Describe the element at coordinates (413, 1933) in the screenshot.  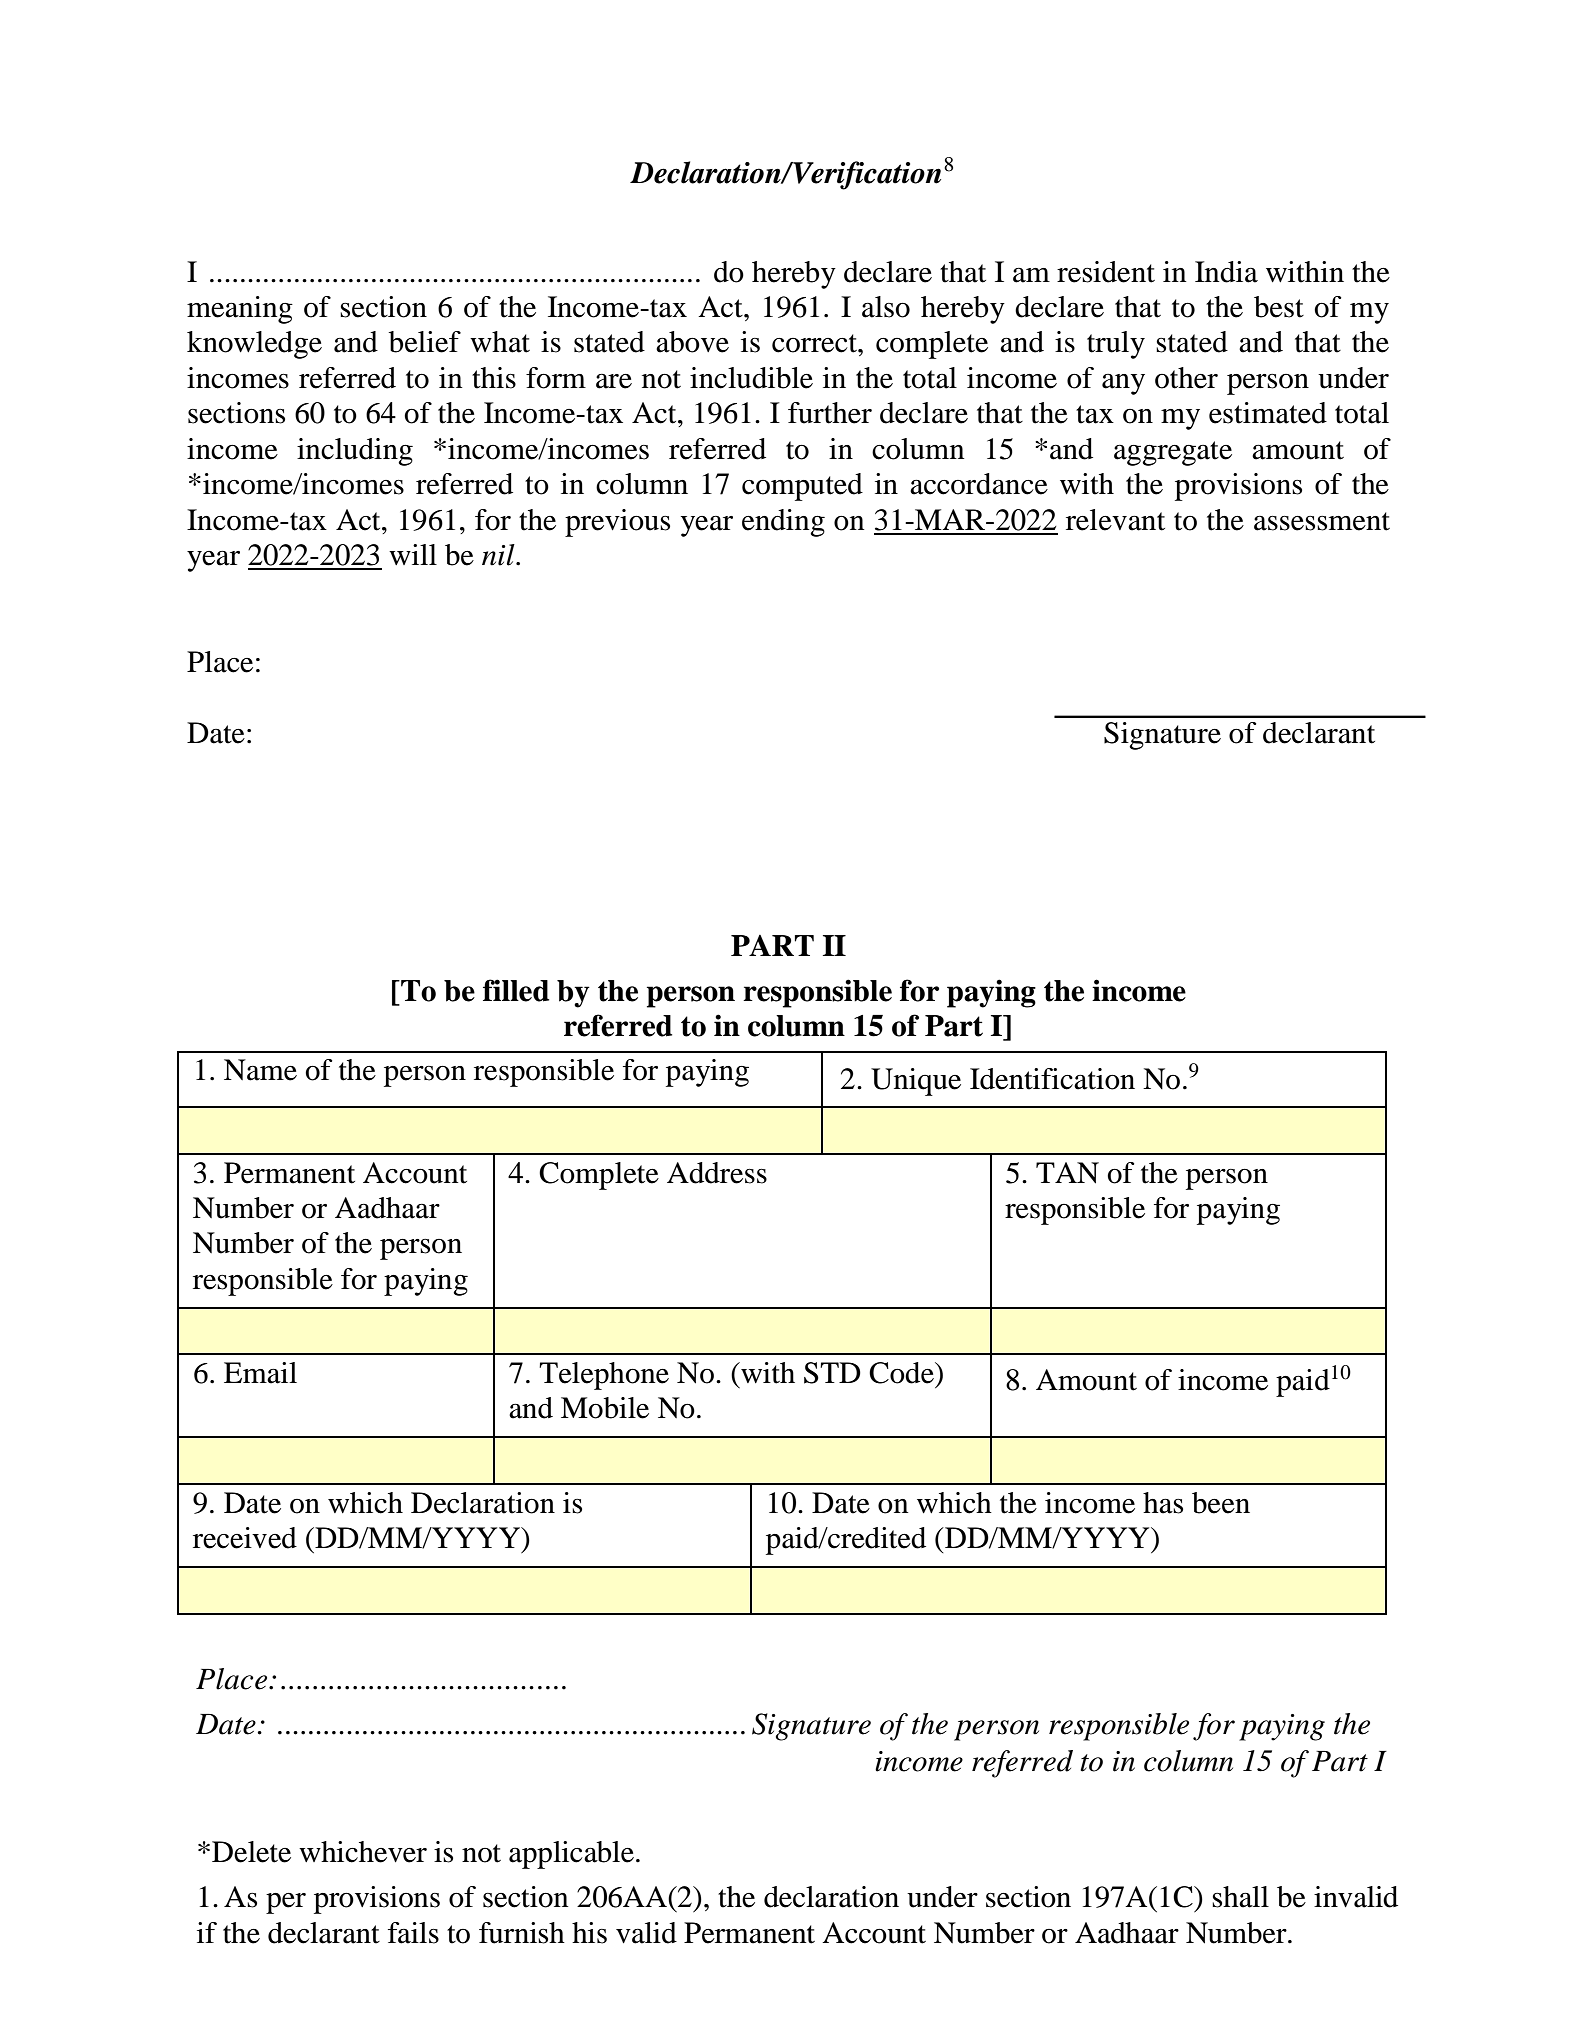
I see `fails` at that location.
